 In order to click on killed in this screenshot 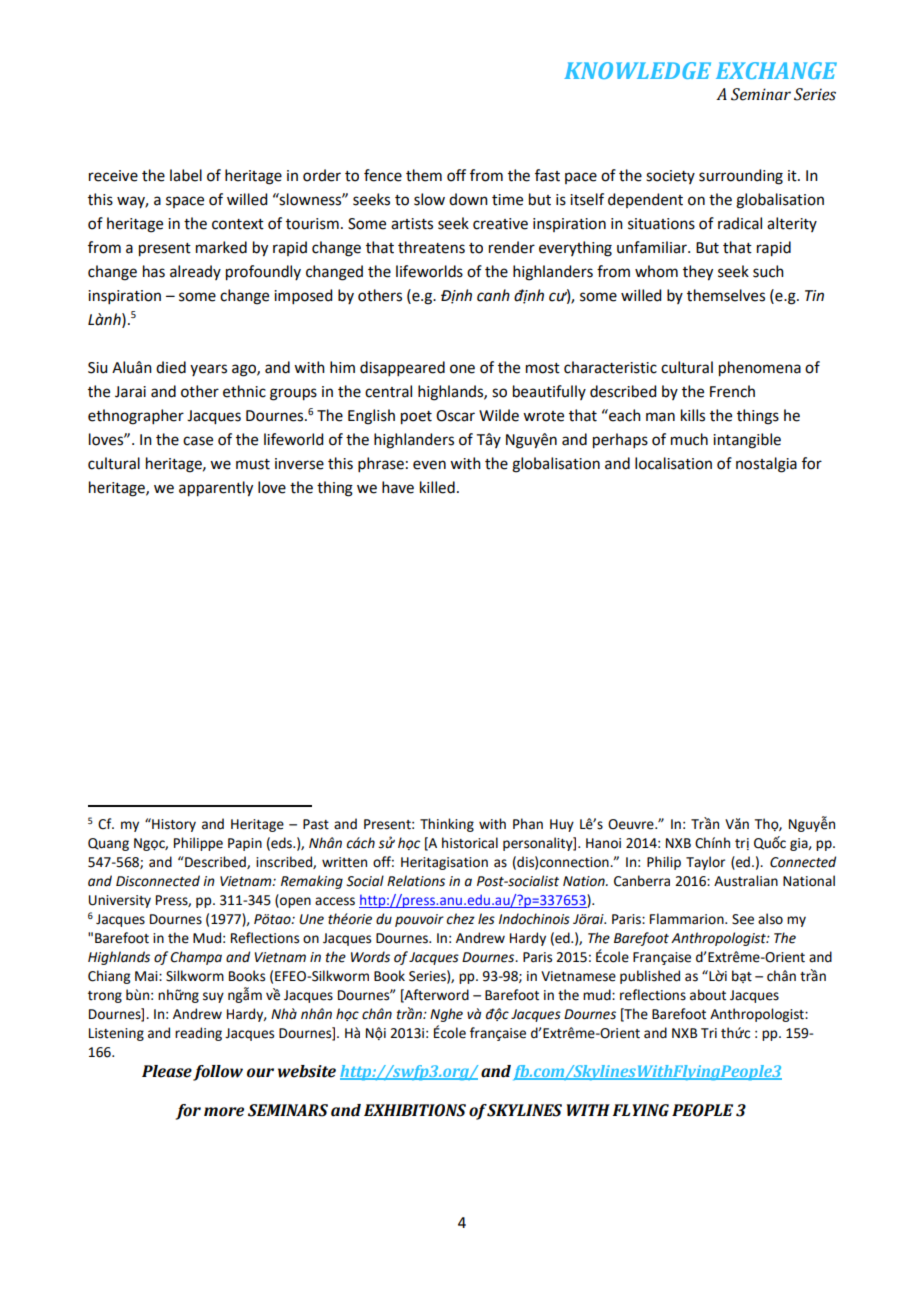, I will do `click(437, 487)`.
